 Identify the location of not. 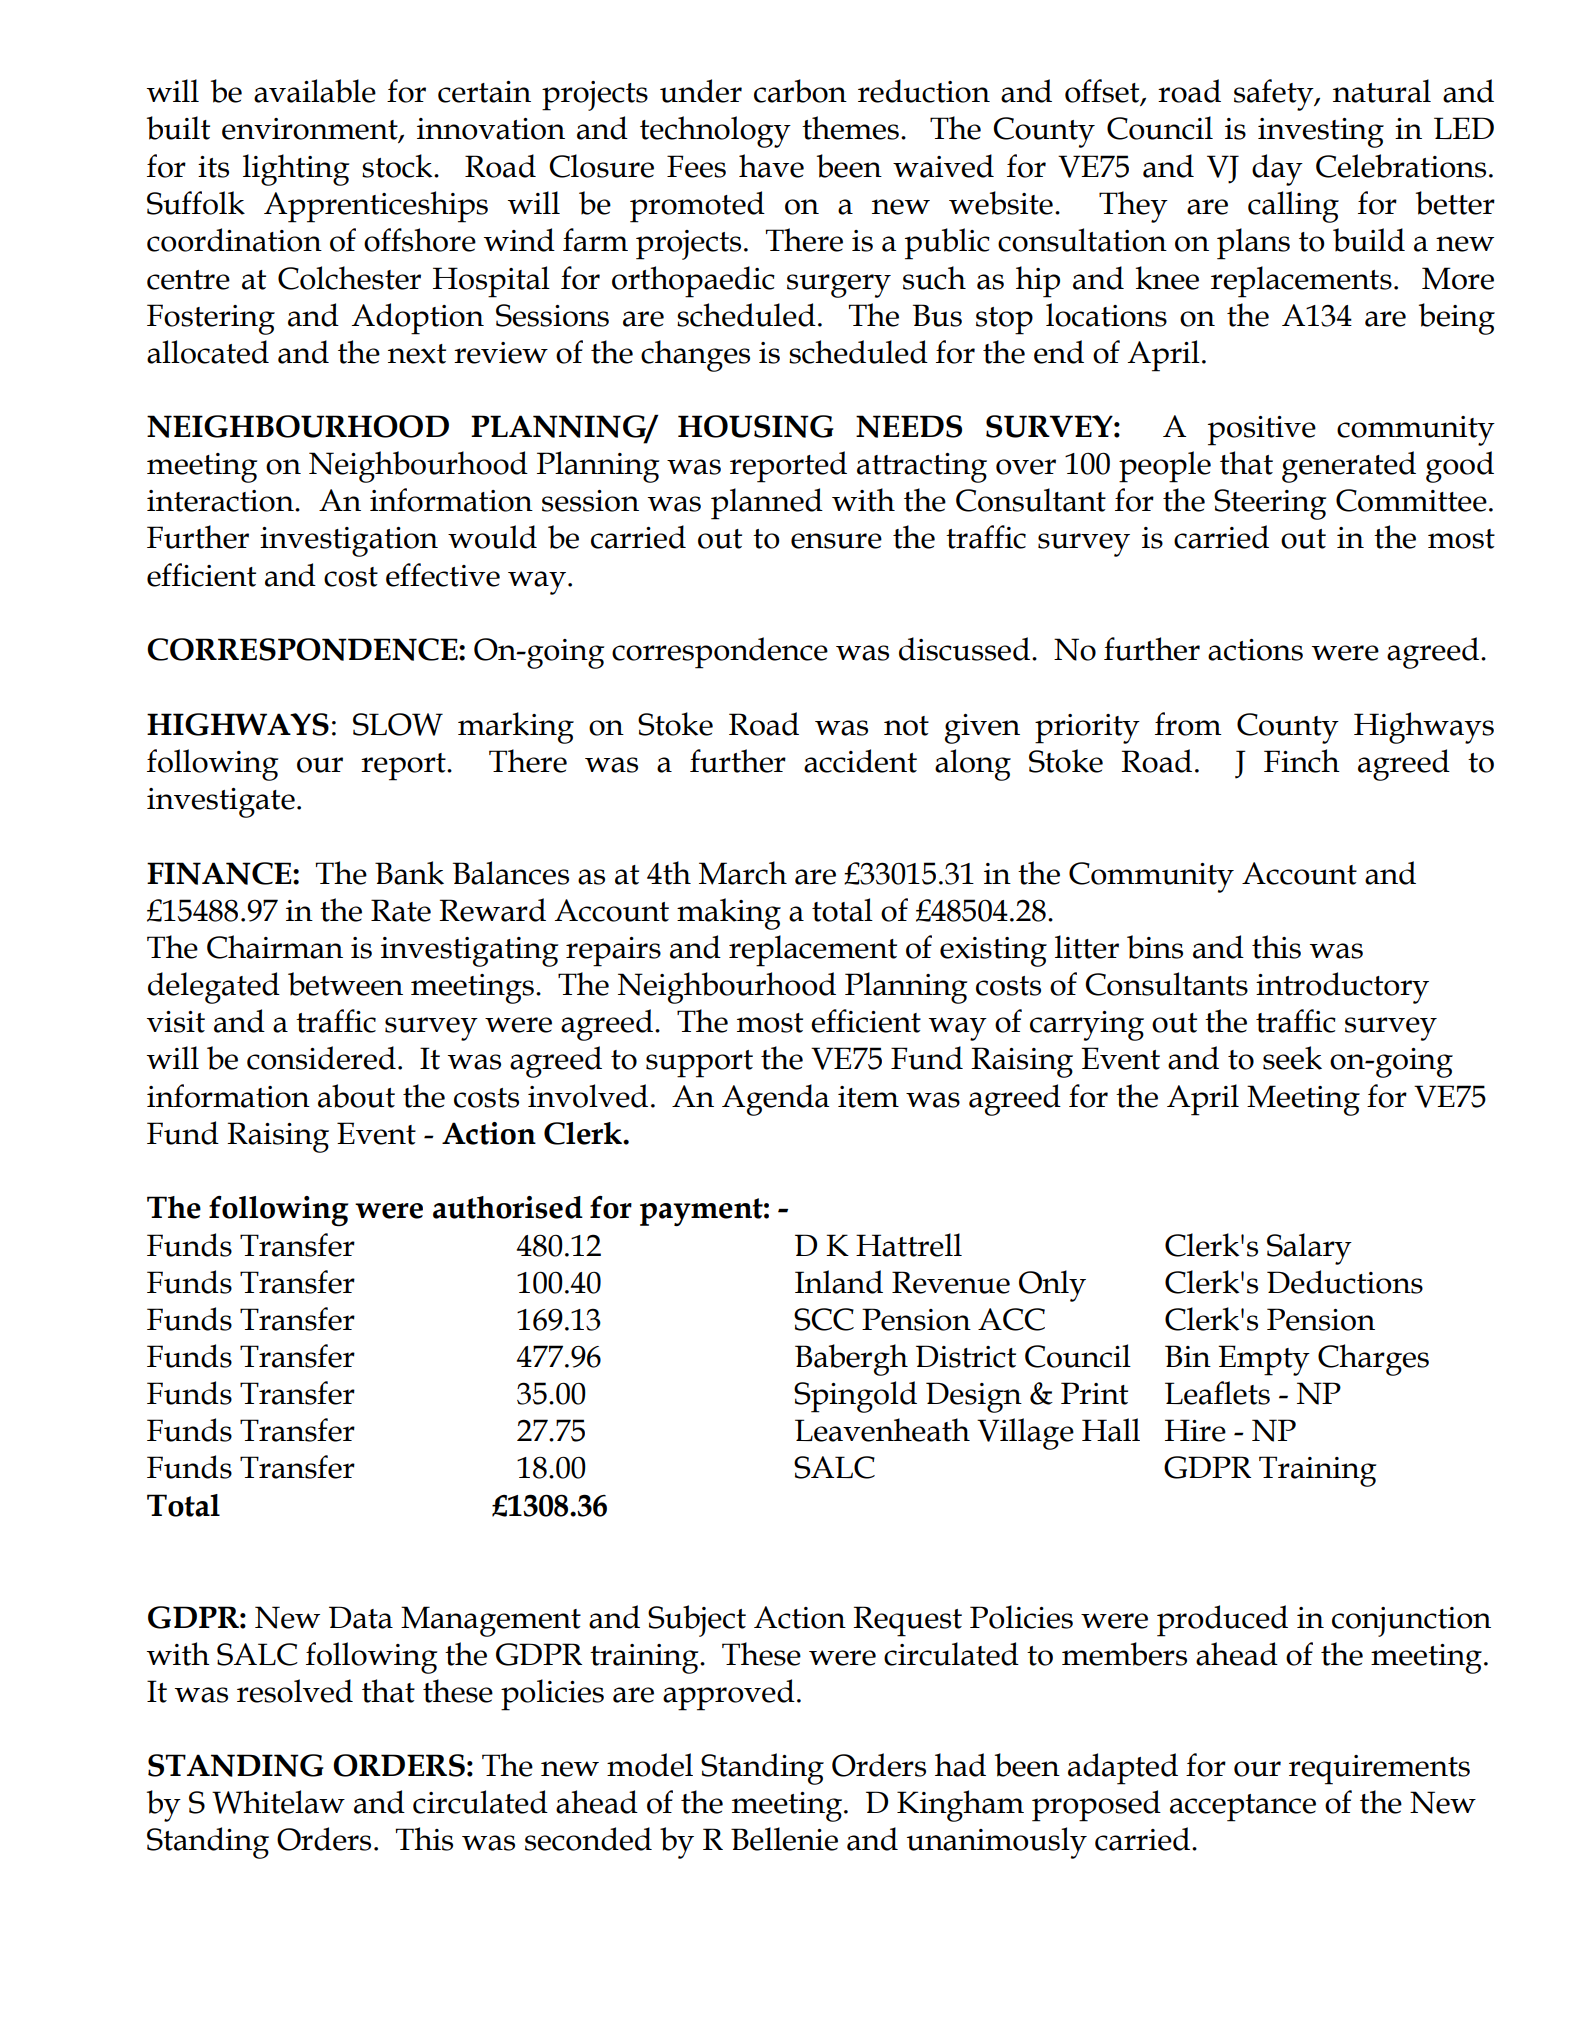
(906, 726).
